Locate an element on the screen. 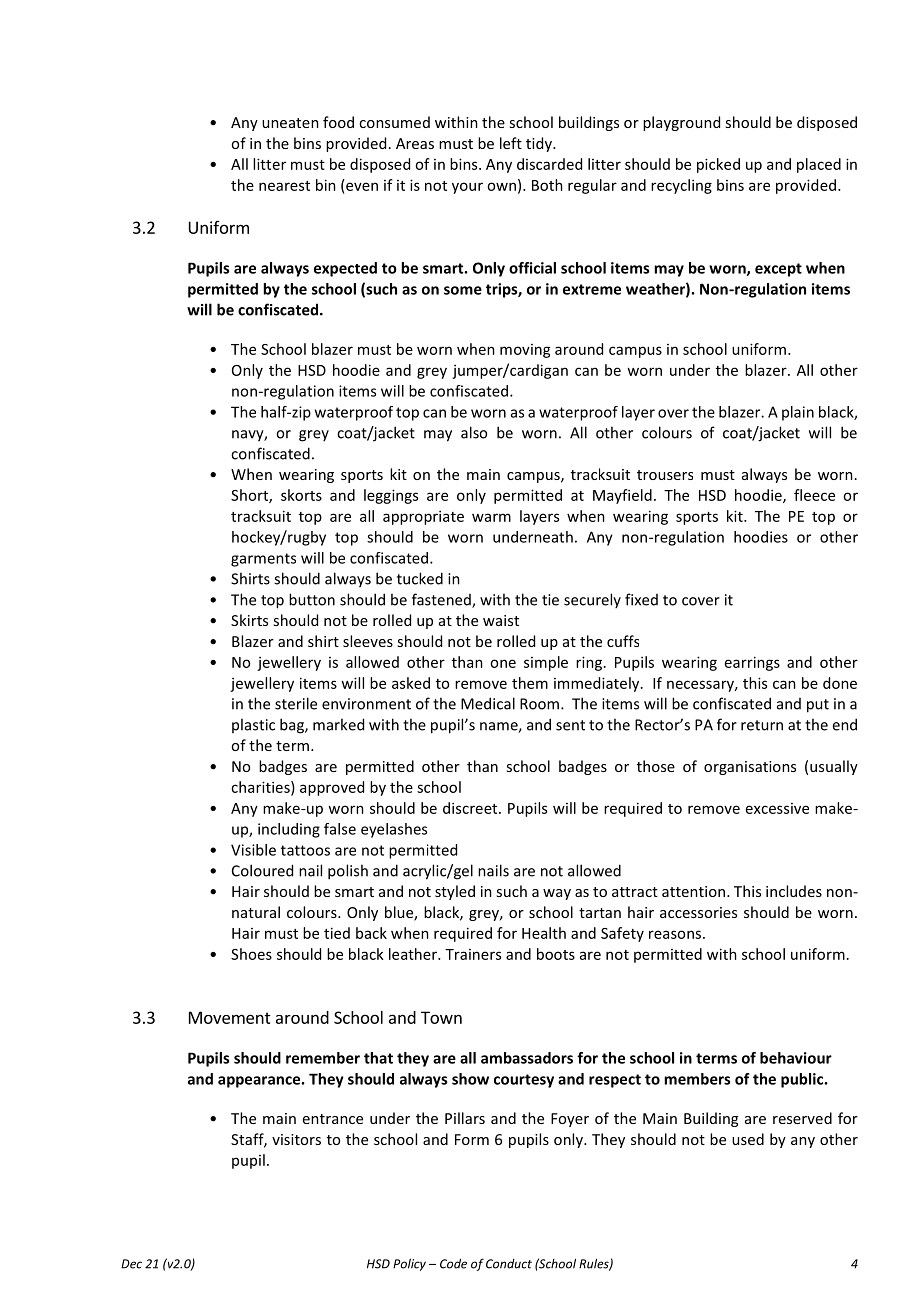 Image resolution: width=924 pixels, height=1307 pixels. Trainers is located at coordinates (473, 954).
